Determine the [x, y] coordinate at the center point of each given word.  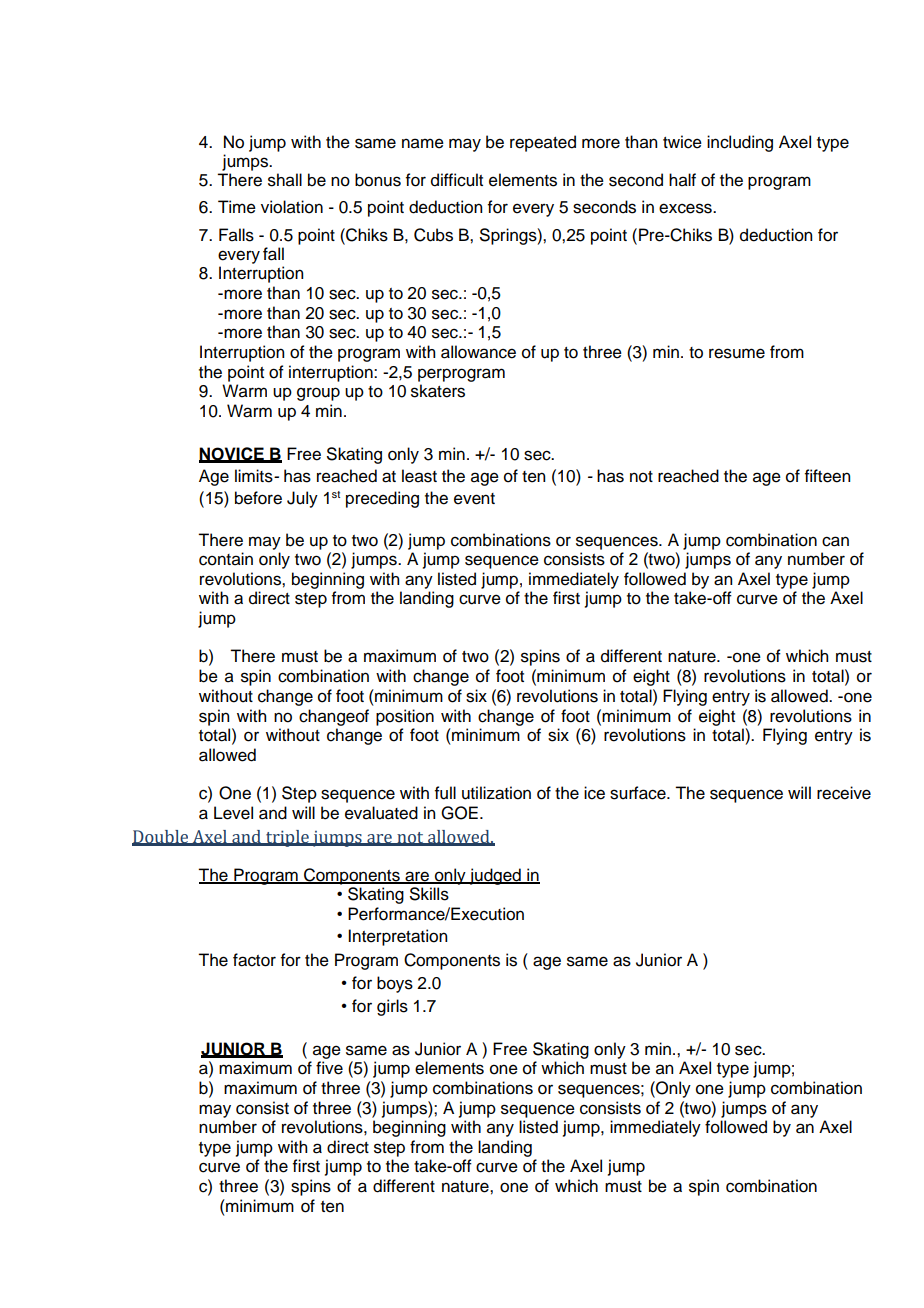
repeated [543, 143]
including [740, 143]
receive [844, 793]
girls [392, 1007]
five [329, 1068]
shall [285, 180]
